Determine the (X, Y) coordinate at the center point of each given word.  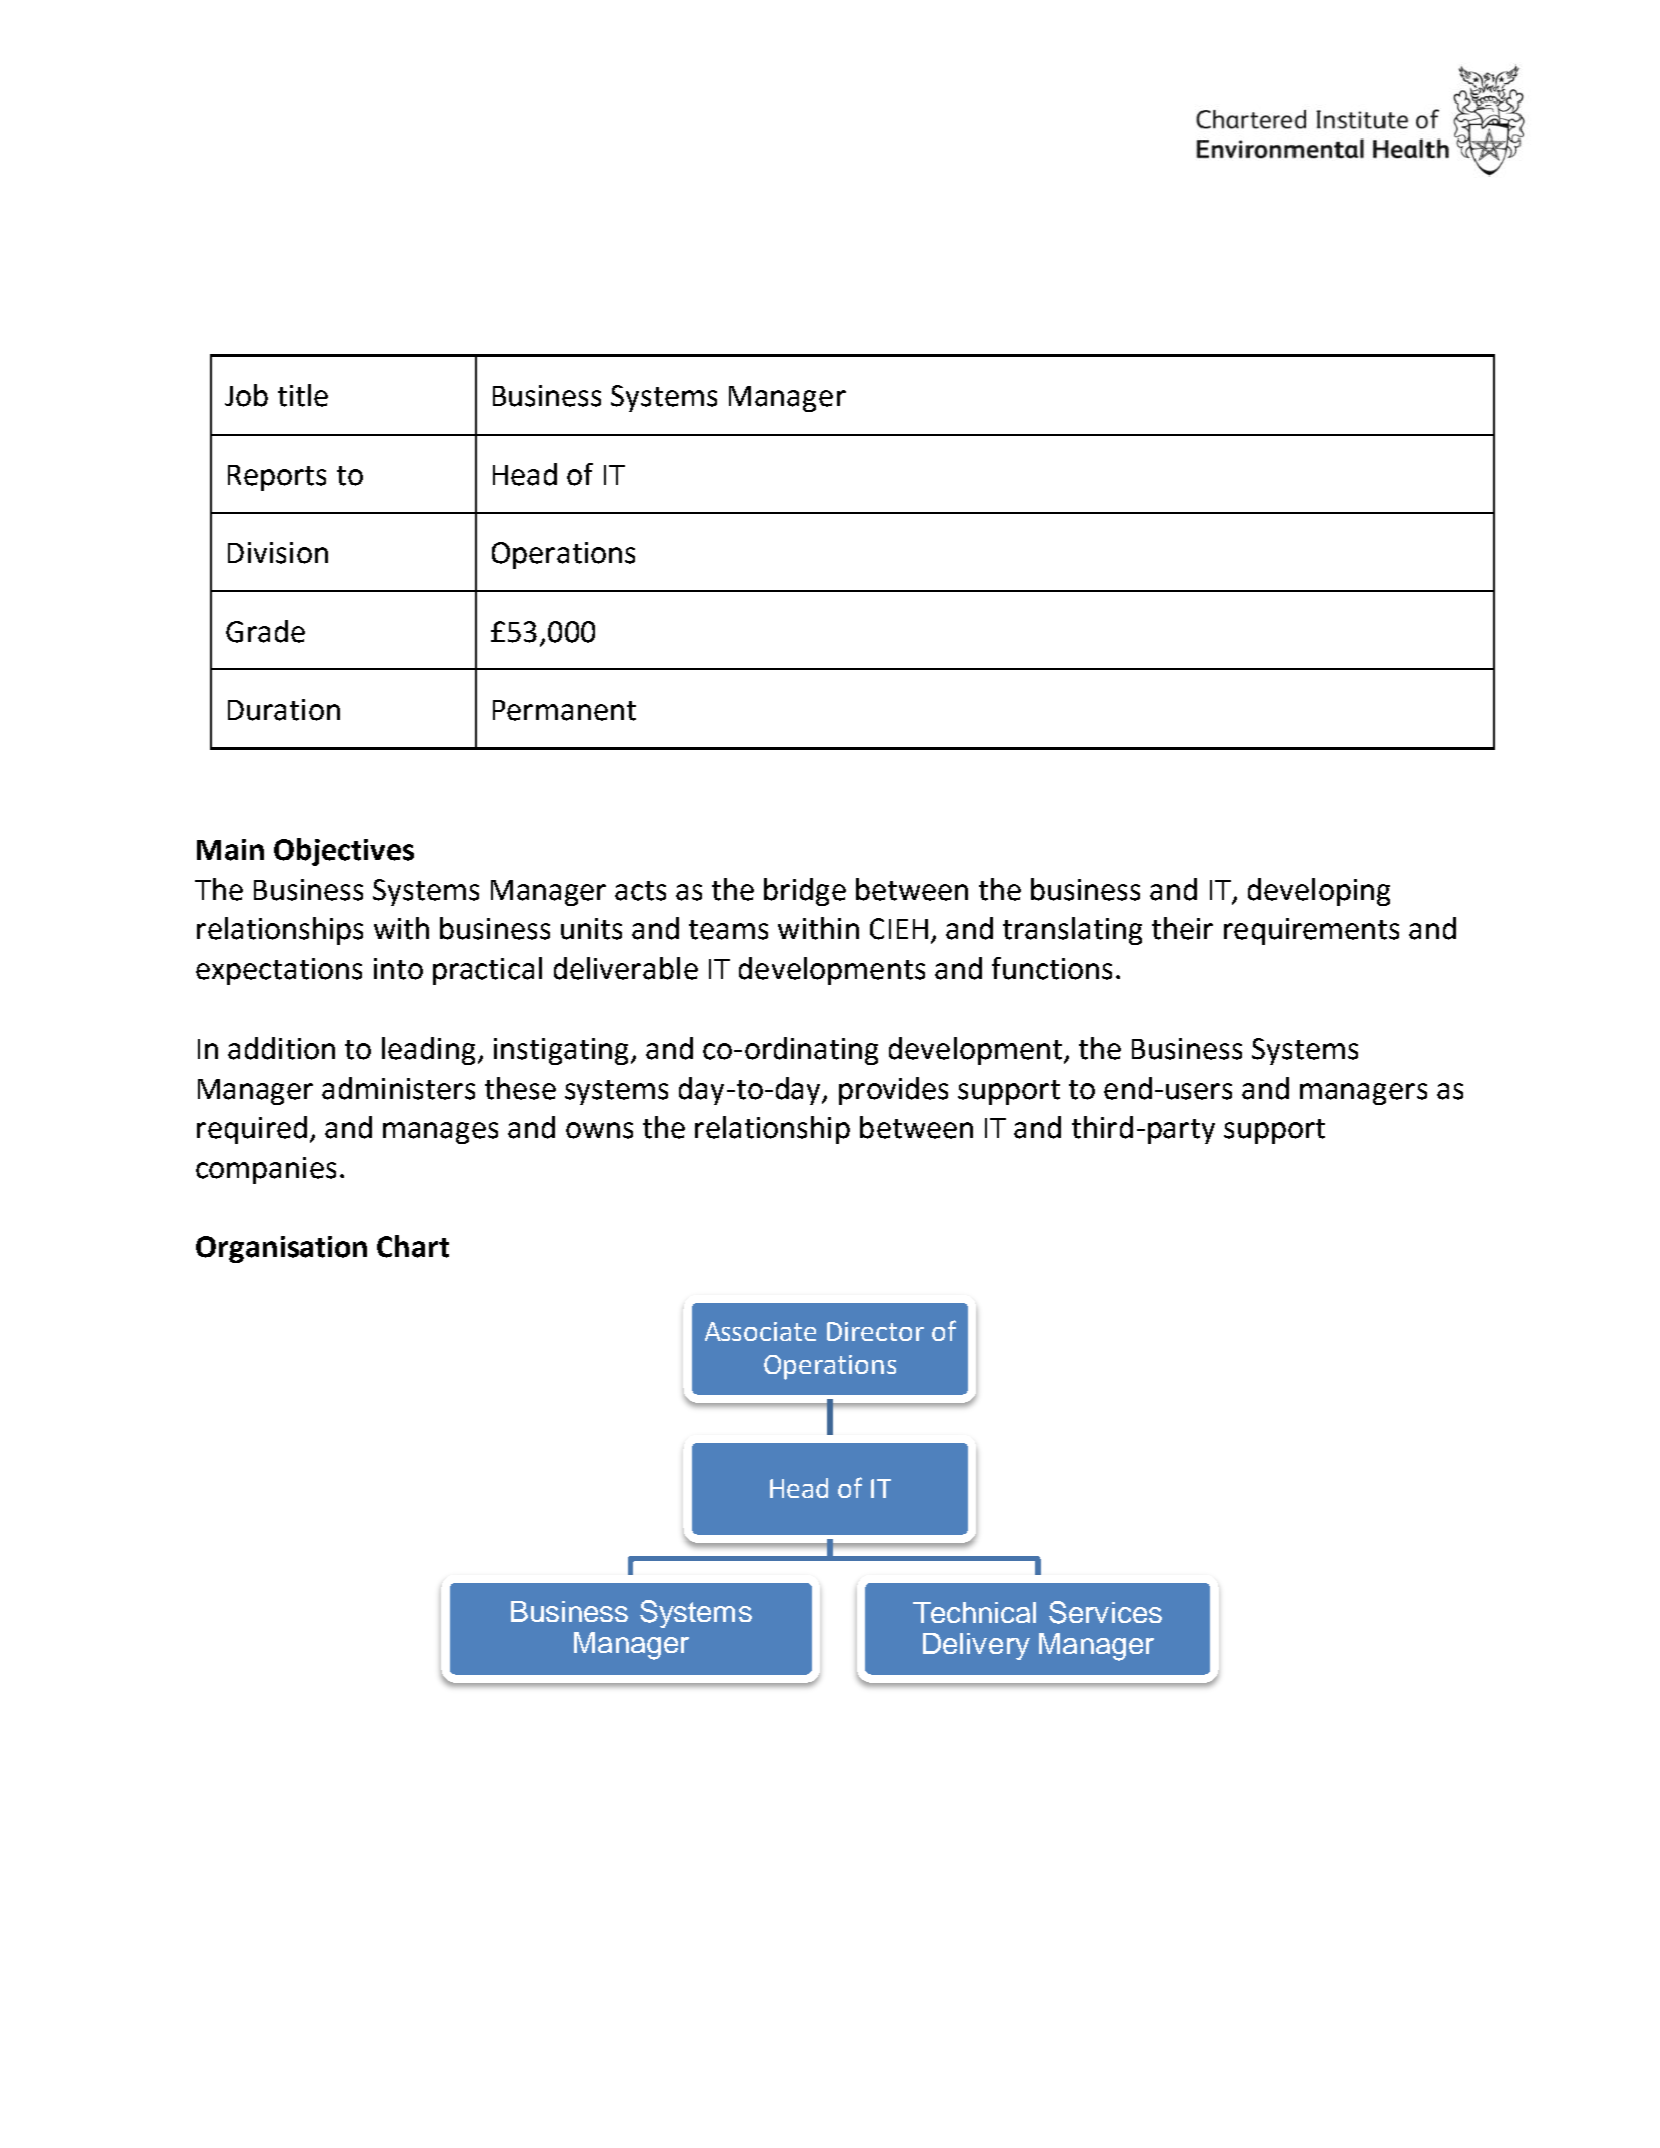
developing (1319, 892)
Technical (974, 1612)
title (303, 395)
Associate (760, 1331)
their (1182, 928)
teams (728, 930)
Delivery (976, 1646)
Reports (277, 478)
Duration (284, 710)
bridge (805, 892)
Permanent (564, 710)
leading (428, 1051)
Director (875, 1331)
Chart (413, 1246)
